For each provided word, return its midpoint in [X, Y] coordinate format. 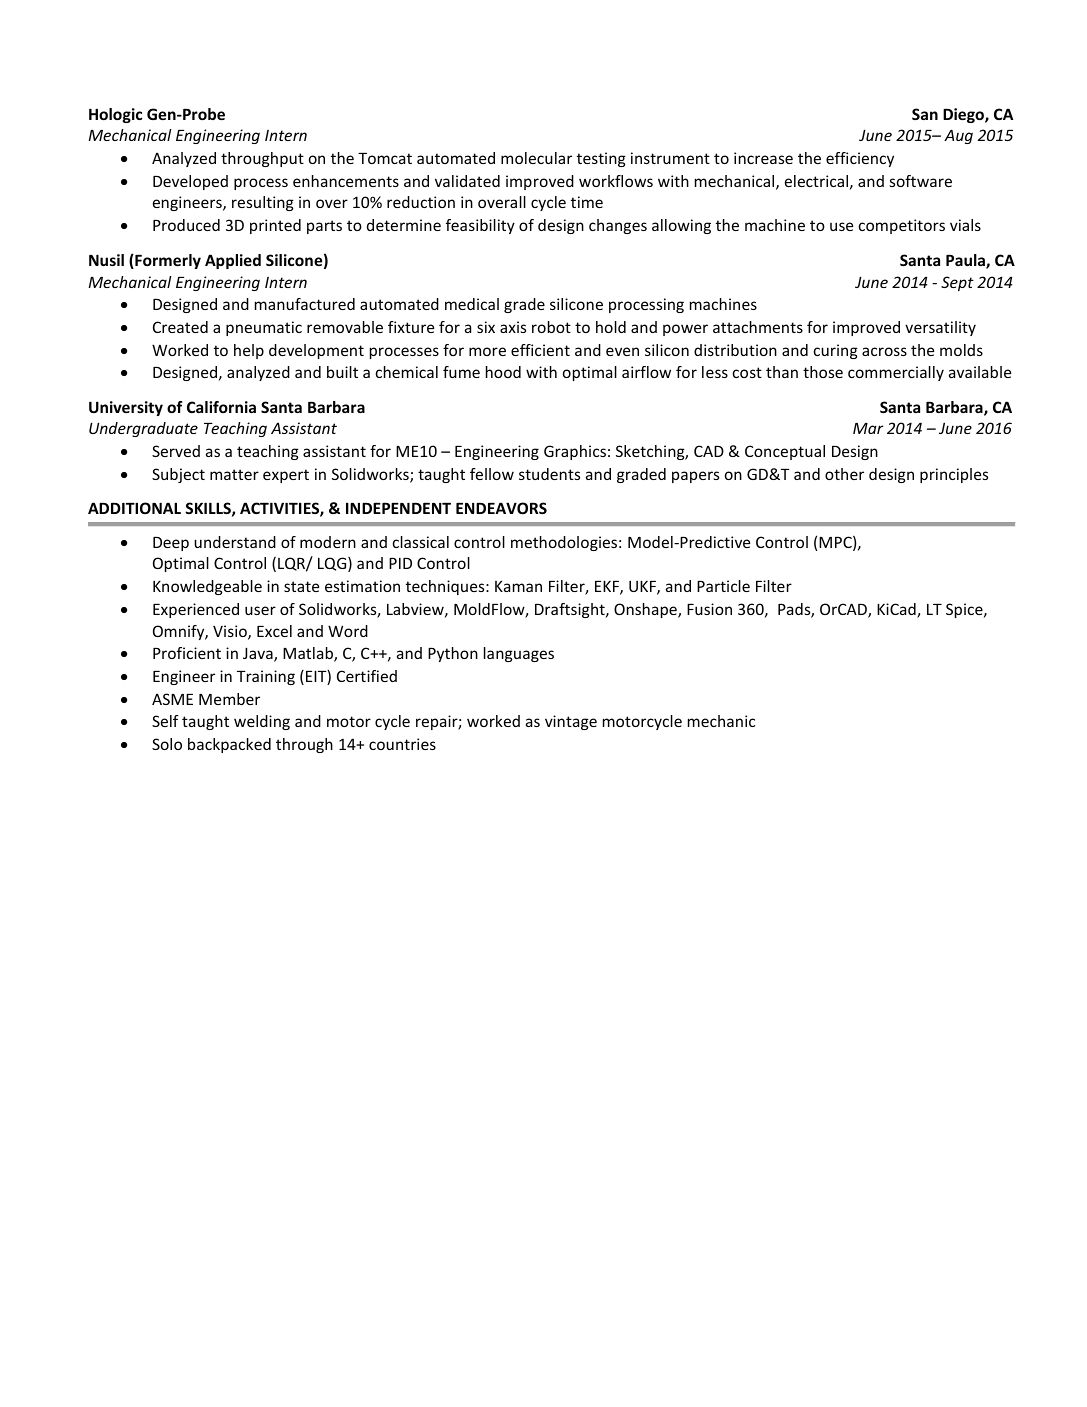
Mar [868, 428]
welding [262, 722]
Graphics [575, 452]
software [921, 181]
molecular [536, 158]
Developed [190, 182]
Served [176, 451]
